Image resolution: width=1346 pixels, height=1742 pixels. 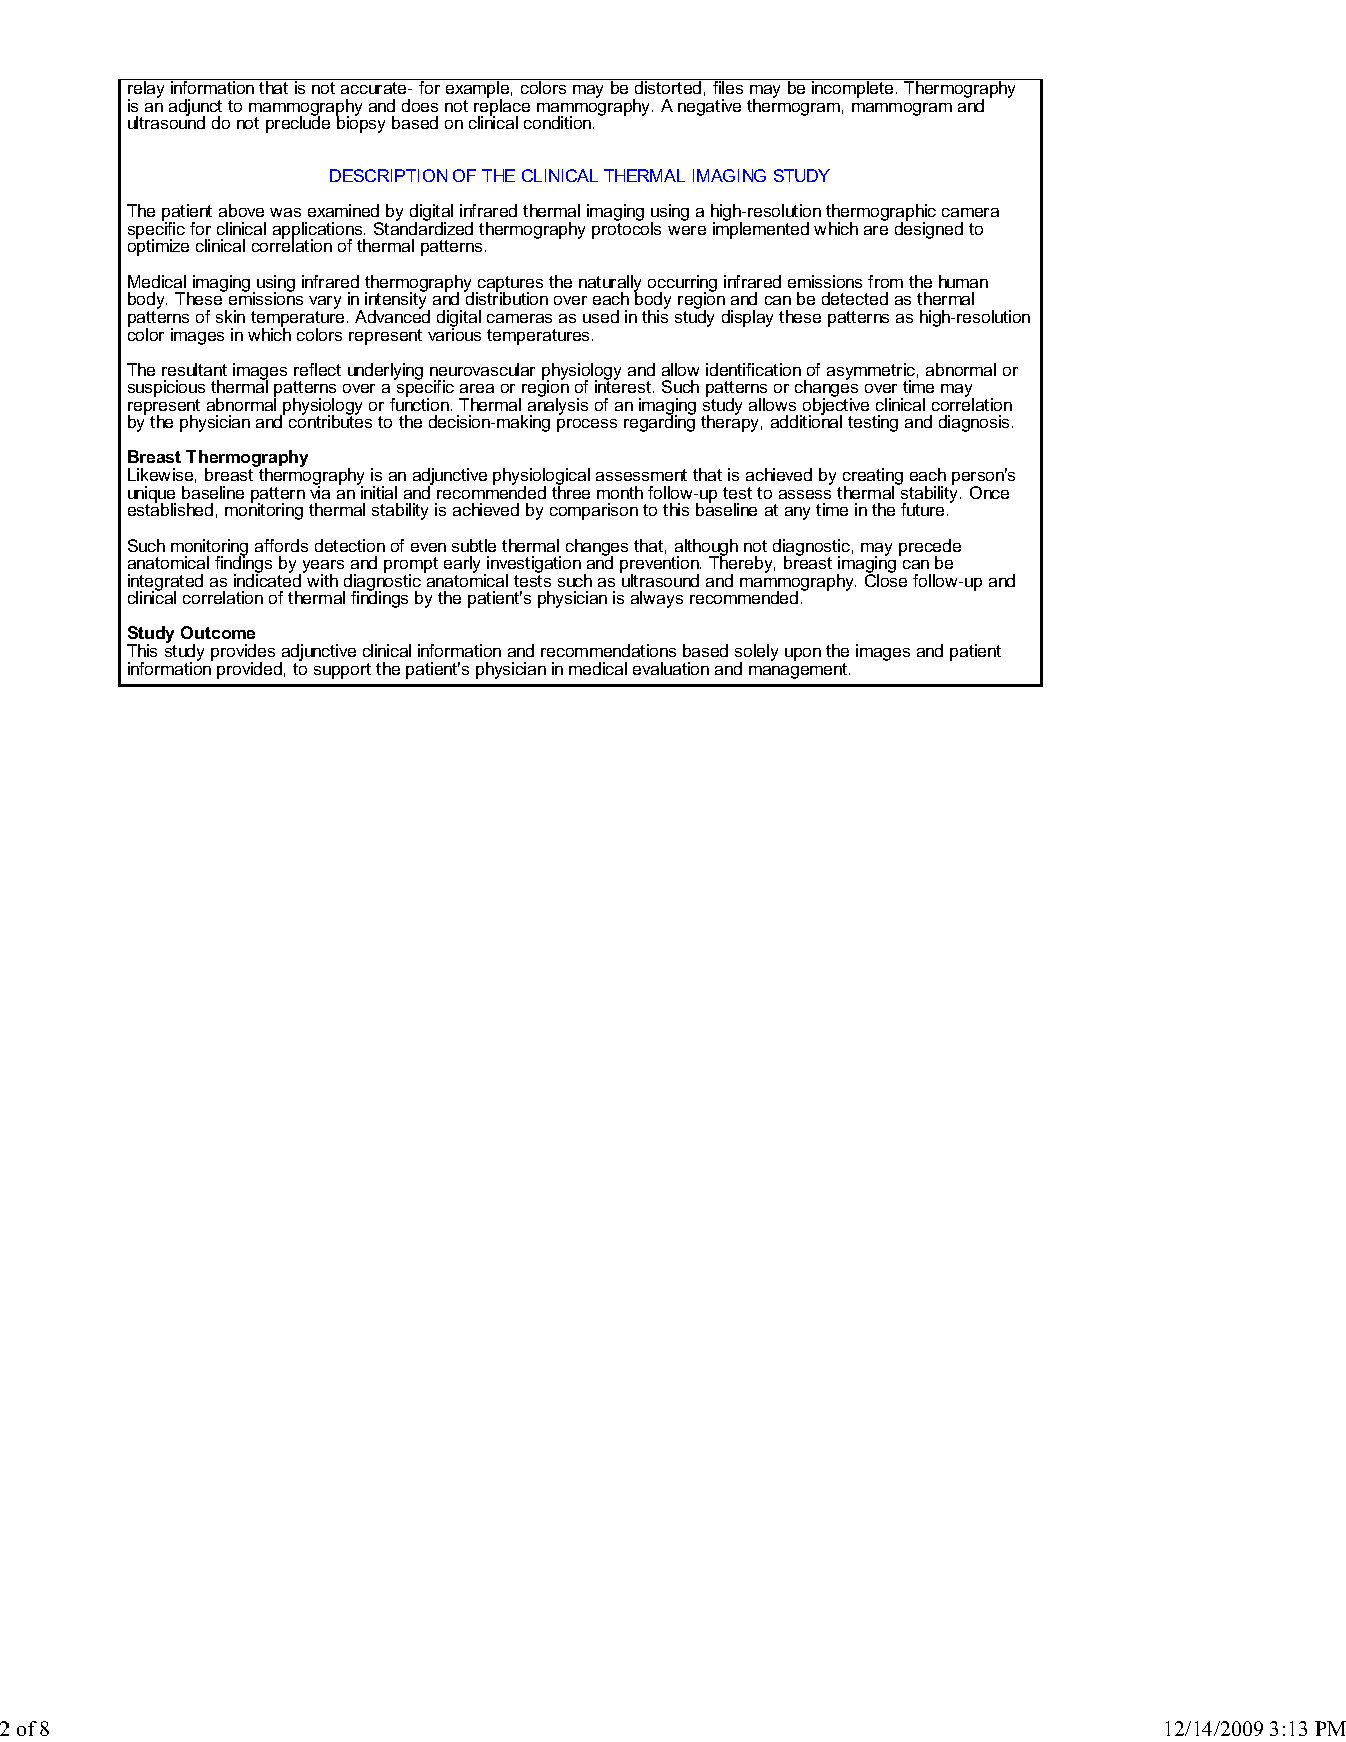 I want to click on skin, so click(x=230, y=316).
